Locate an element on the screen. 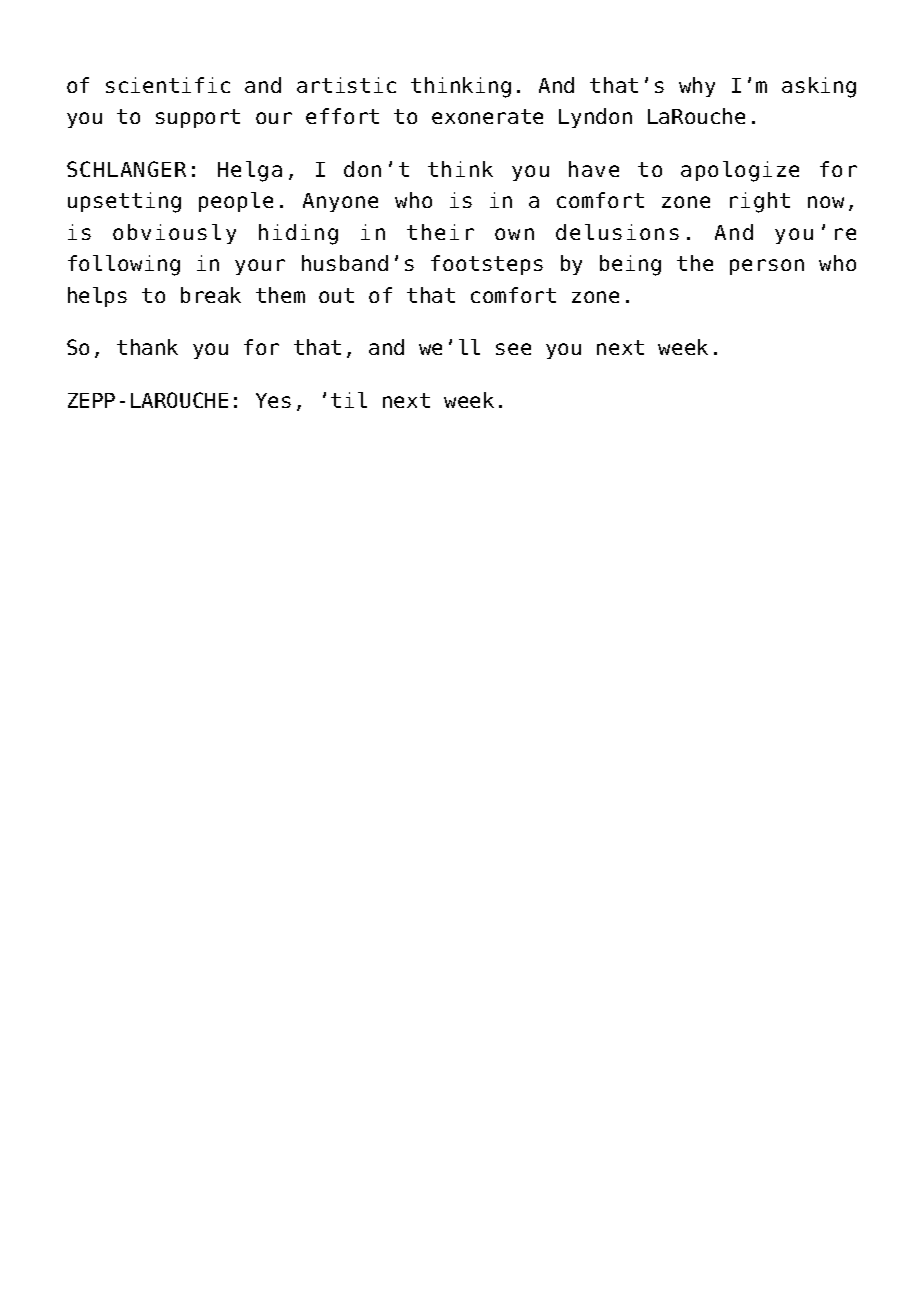 This screenshot has width=924, height=1308. Yes is located at coordinates (273, 400).
